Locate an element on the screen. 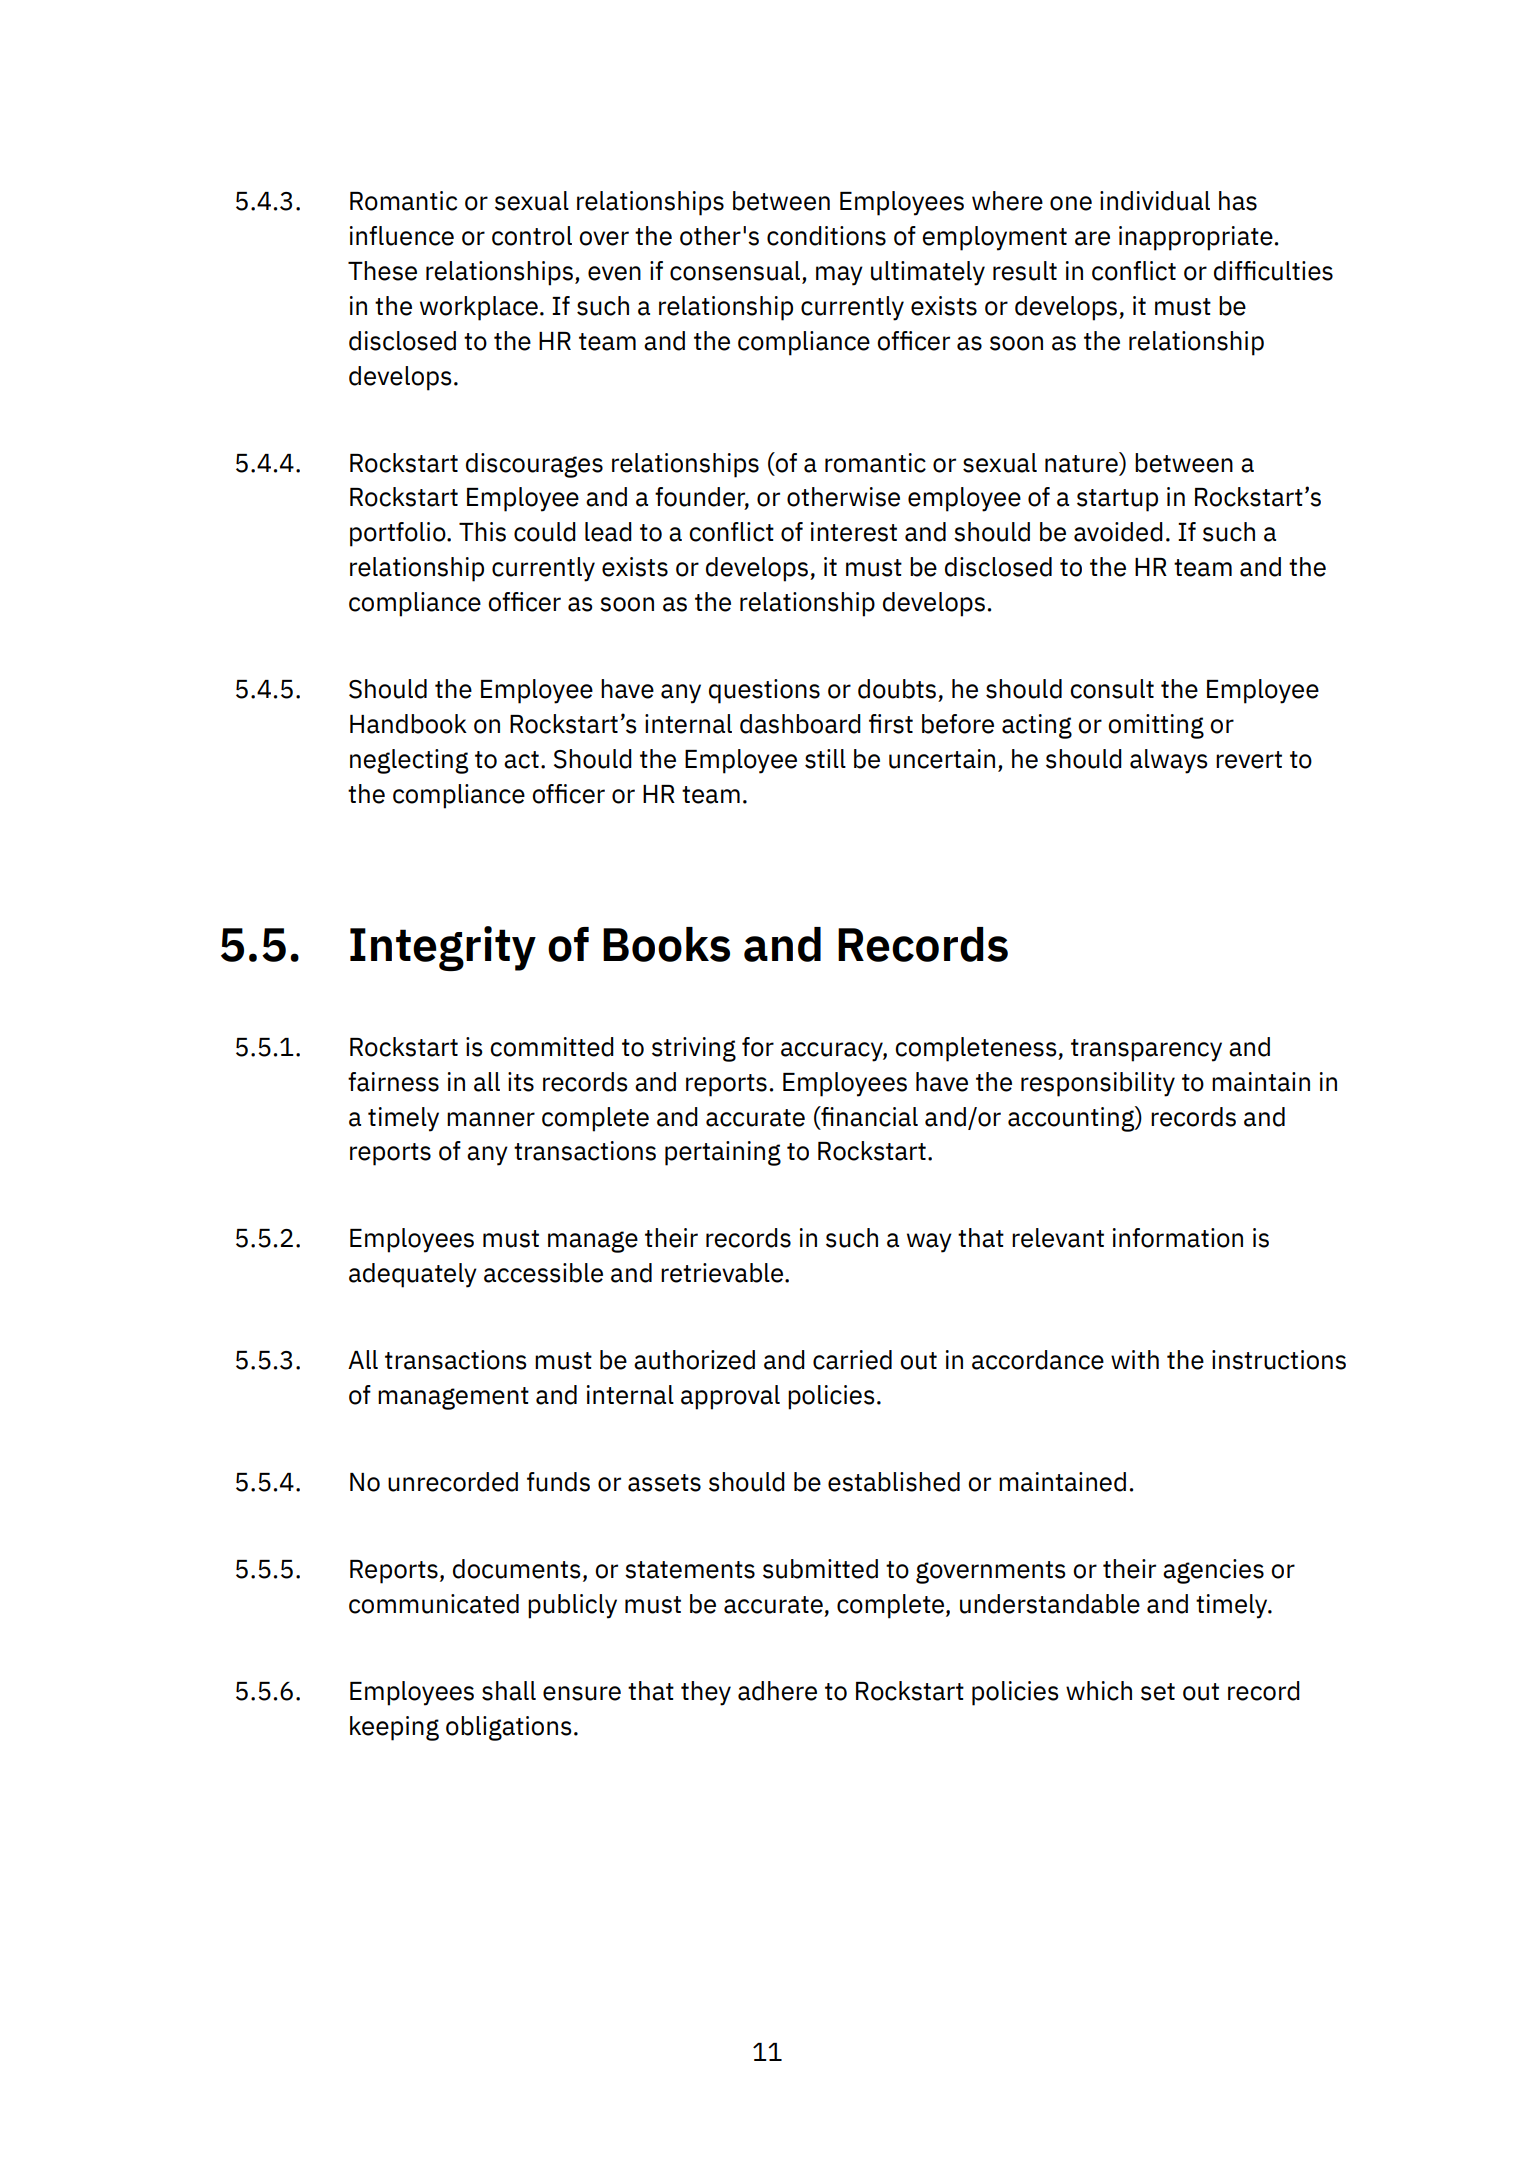 This screenshot has width=1537, height=2172. shall is located at coordinates (509, 1691).
